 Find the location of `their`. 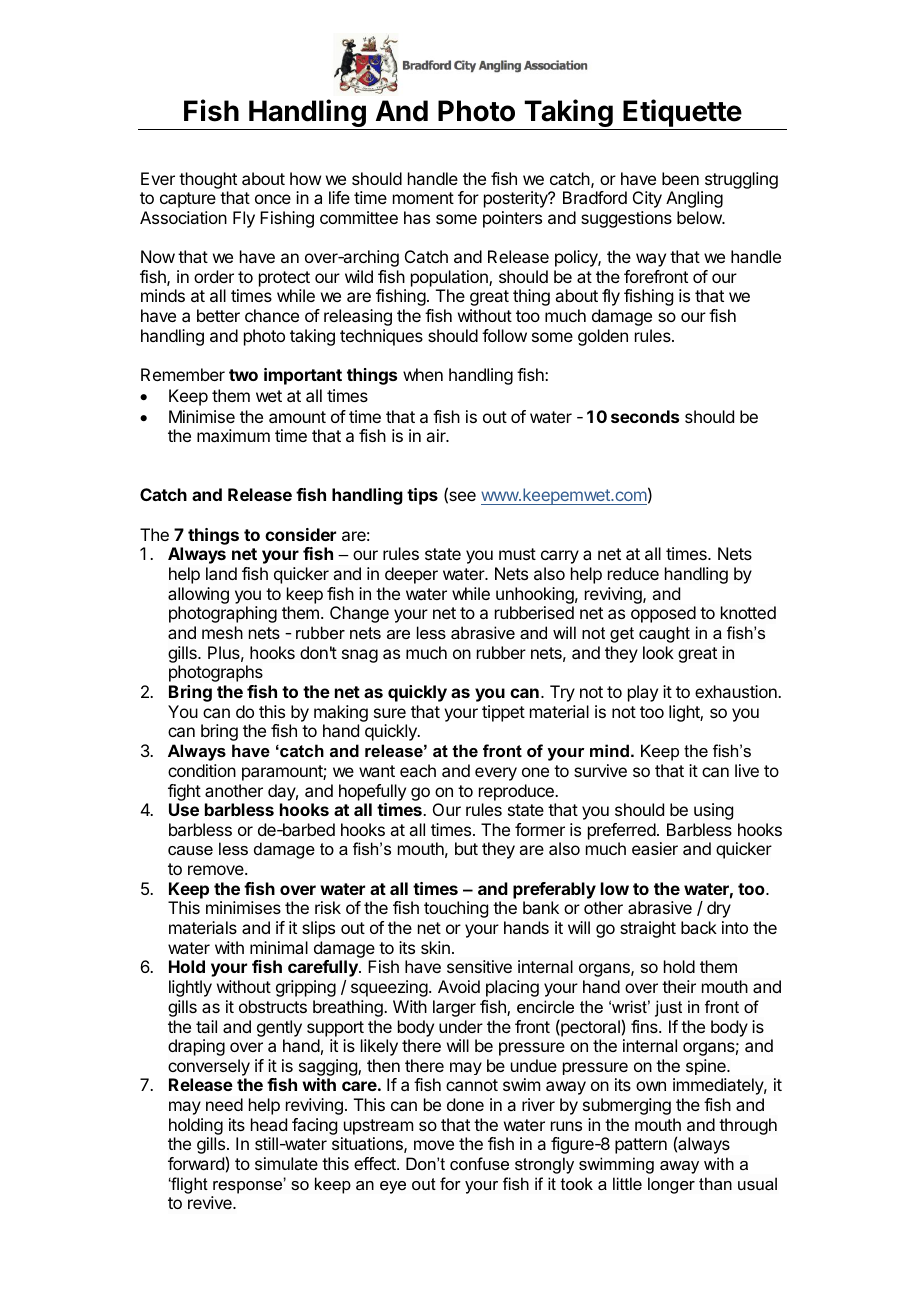

their is located at coordinates (679, 986).
